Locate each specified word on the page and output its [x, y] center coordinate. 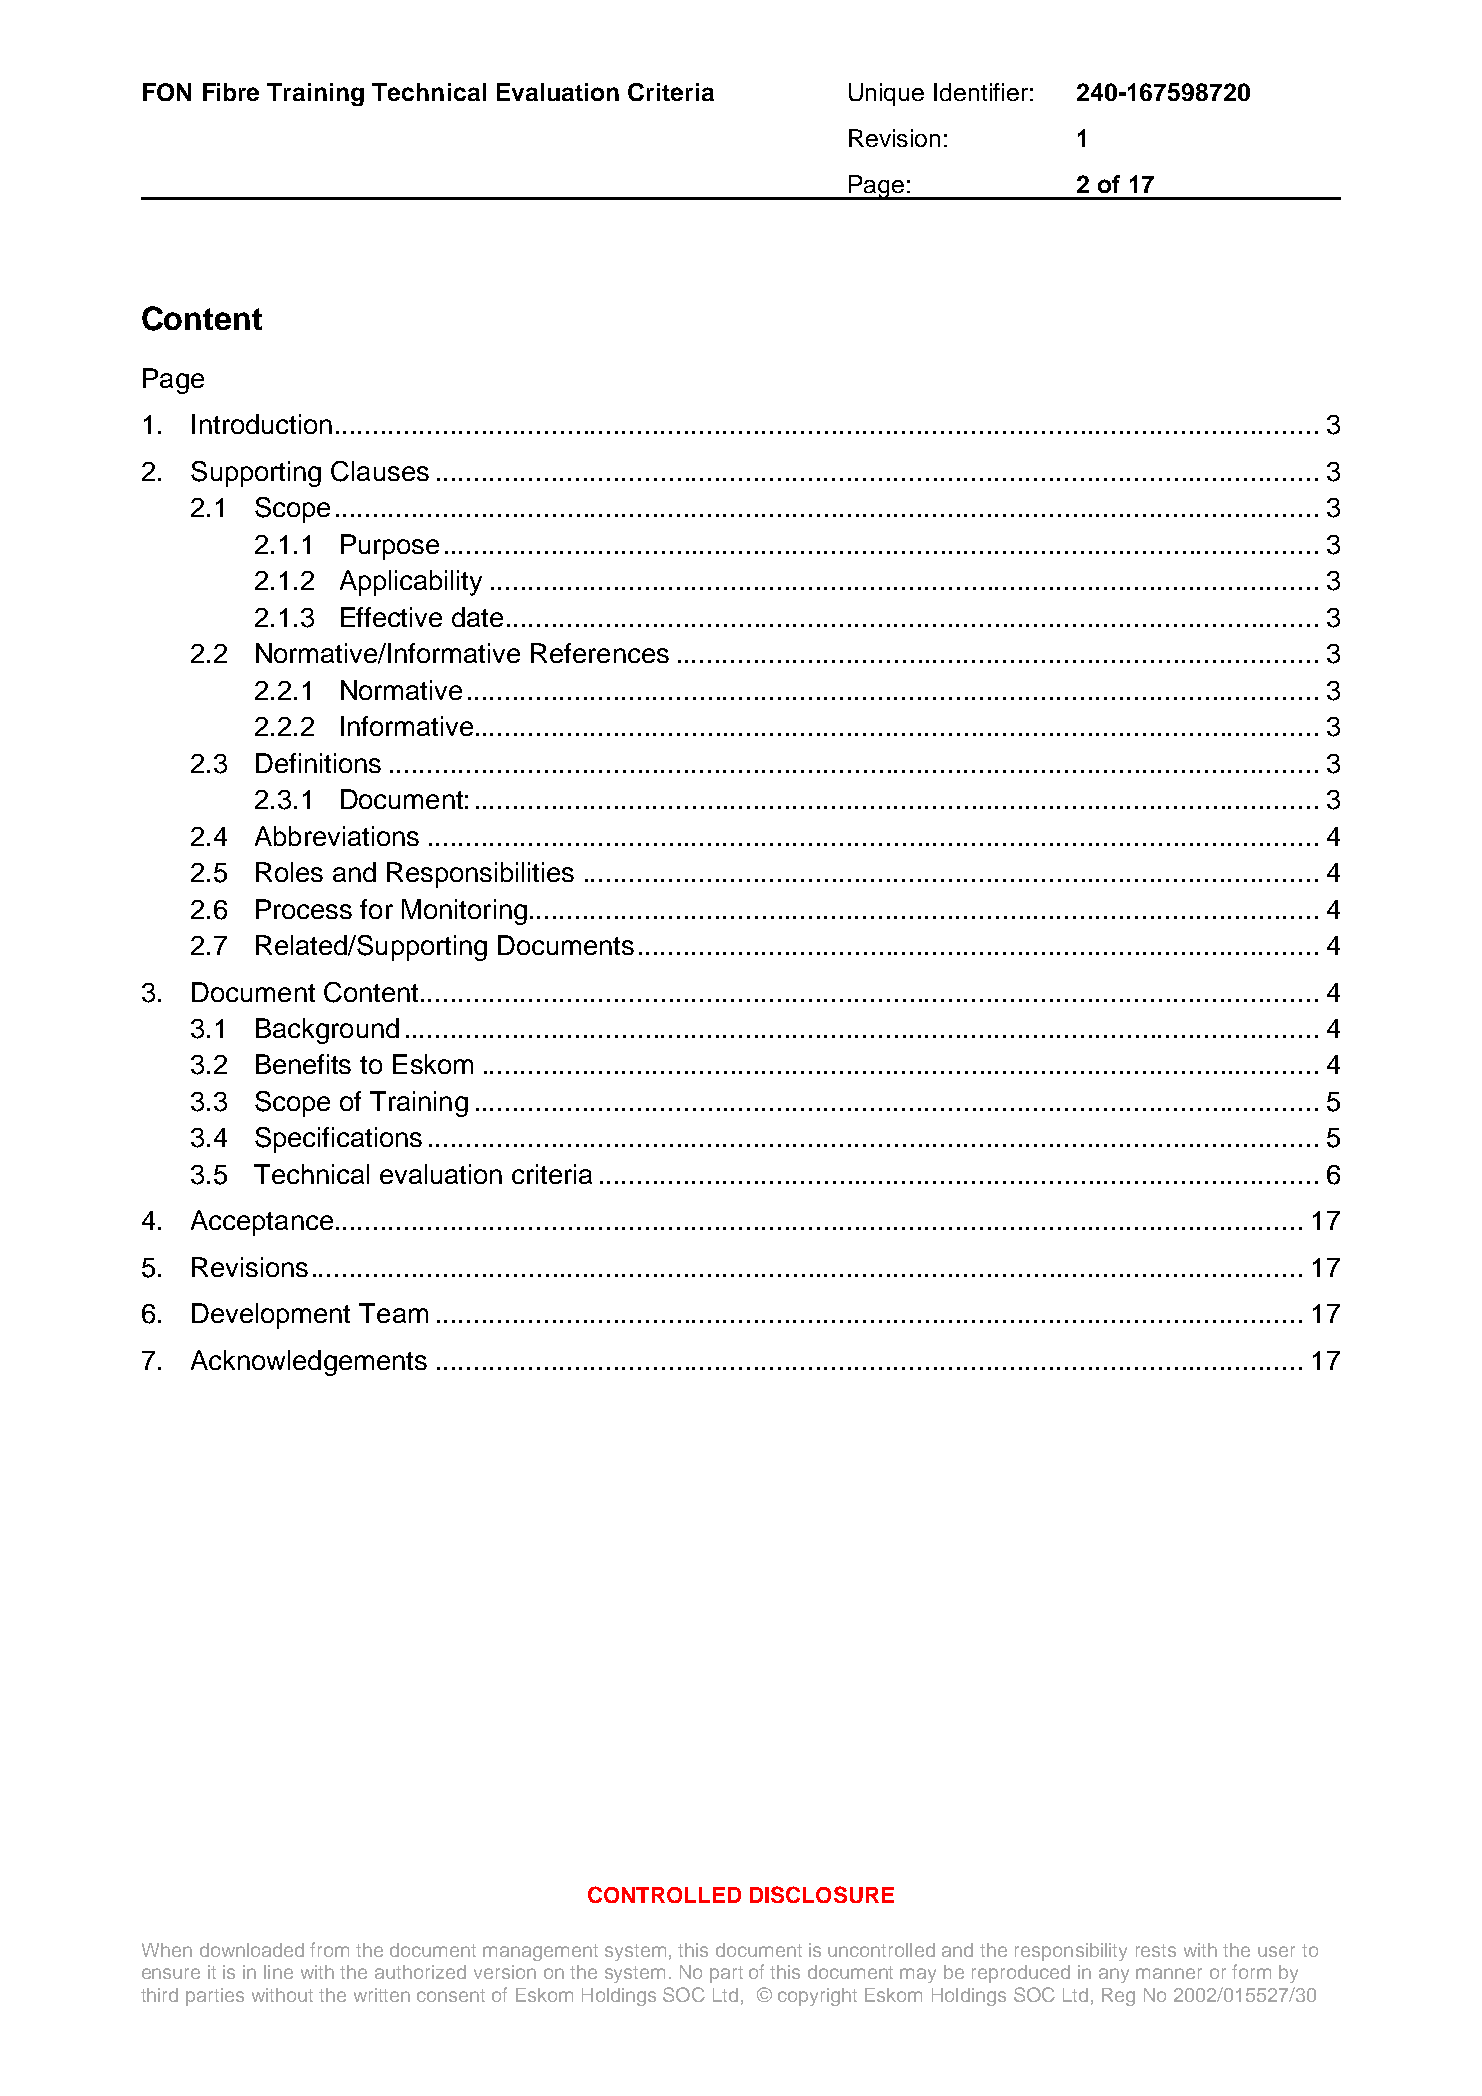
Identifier [981, 92]
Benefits [303, 1064]
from [329, 1949]
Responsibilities [480, 875]
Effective [391, 617]
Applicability [411, 583]
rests [1156, 1950]
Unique [886, 94]
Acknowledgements [309, 1363]
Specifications [338, 1140]
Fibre [231, 92]
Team [393, 1313]
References [600, 653]
